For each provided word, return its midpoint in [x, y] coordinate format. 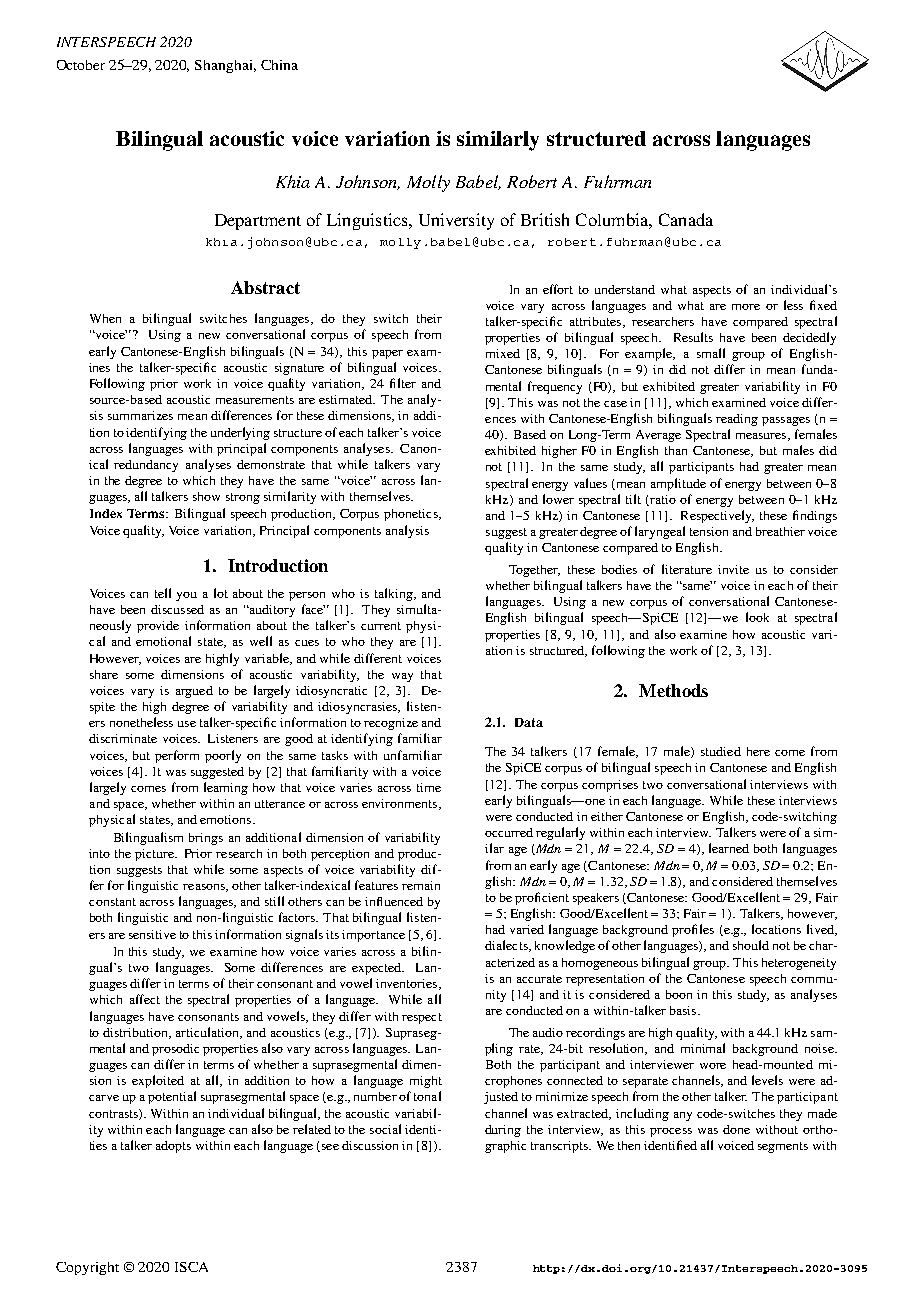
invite [733, 569]
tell [163, 593]
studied [721, 751]
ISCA [191, 1267]
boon [679, 994]
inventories [408, 984]
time [429, 787]
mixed [503, 353]
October [81, 65]
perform [177, 756]
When [105, 318]
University [456, 221]
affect [145, 999]
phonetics [412, 515]
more [746, 307]
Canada [686, 219]
